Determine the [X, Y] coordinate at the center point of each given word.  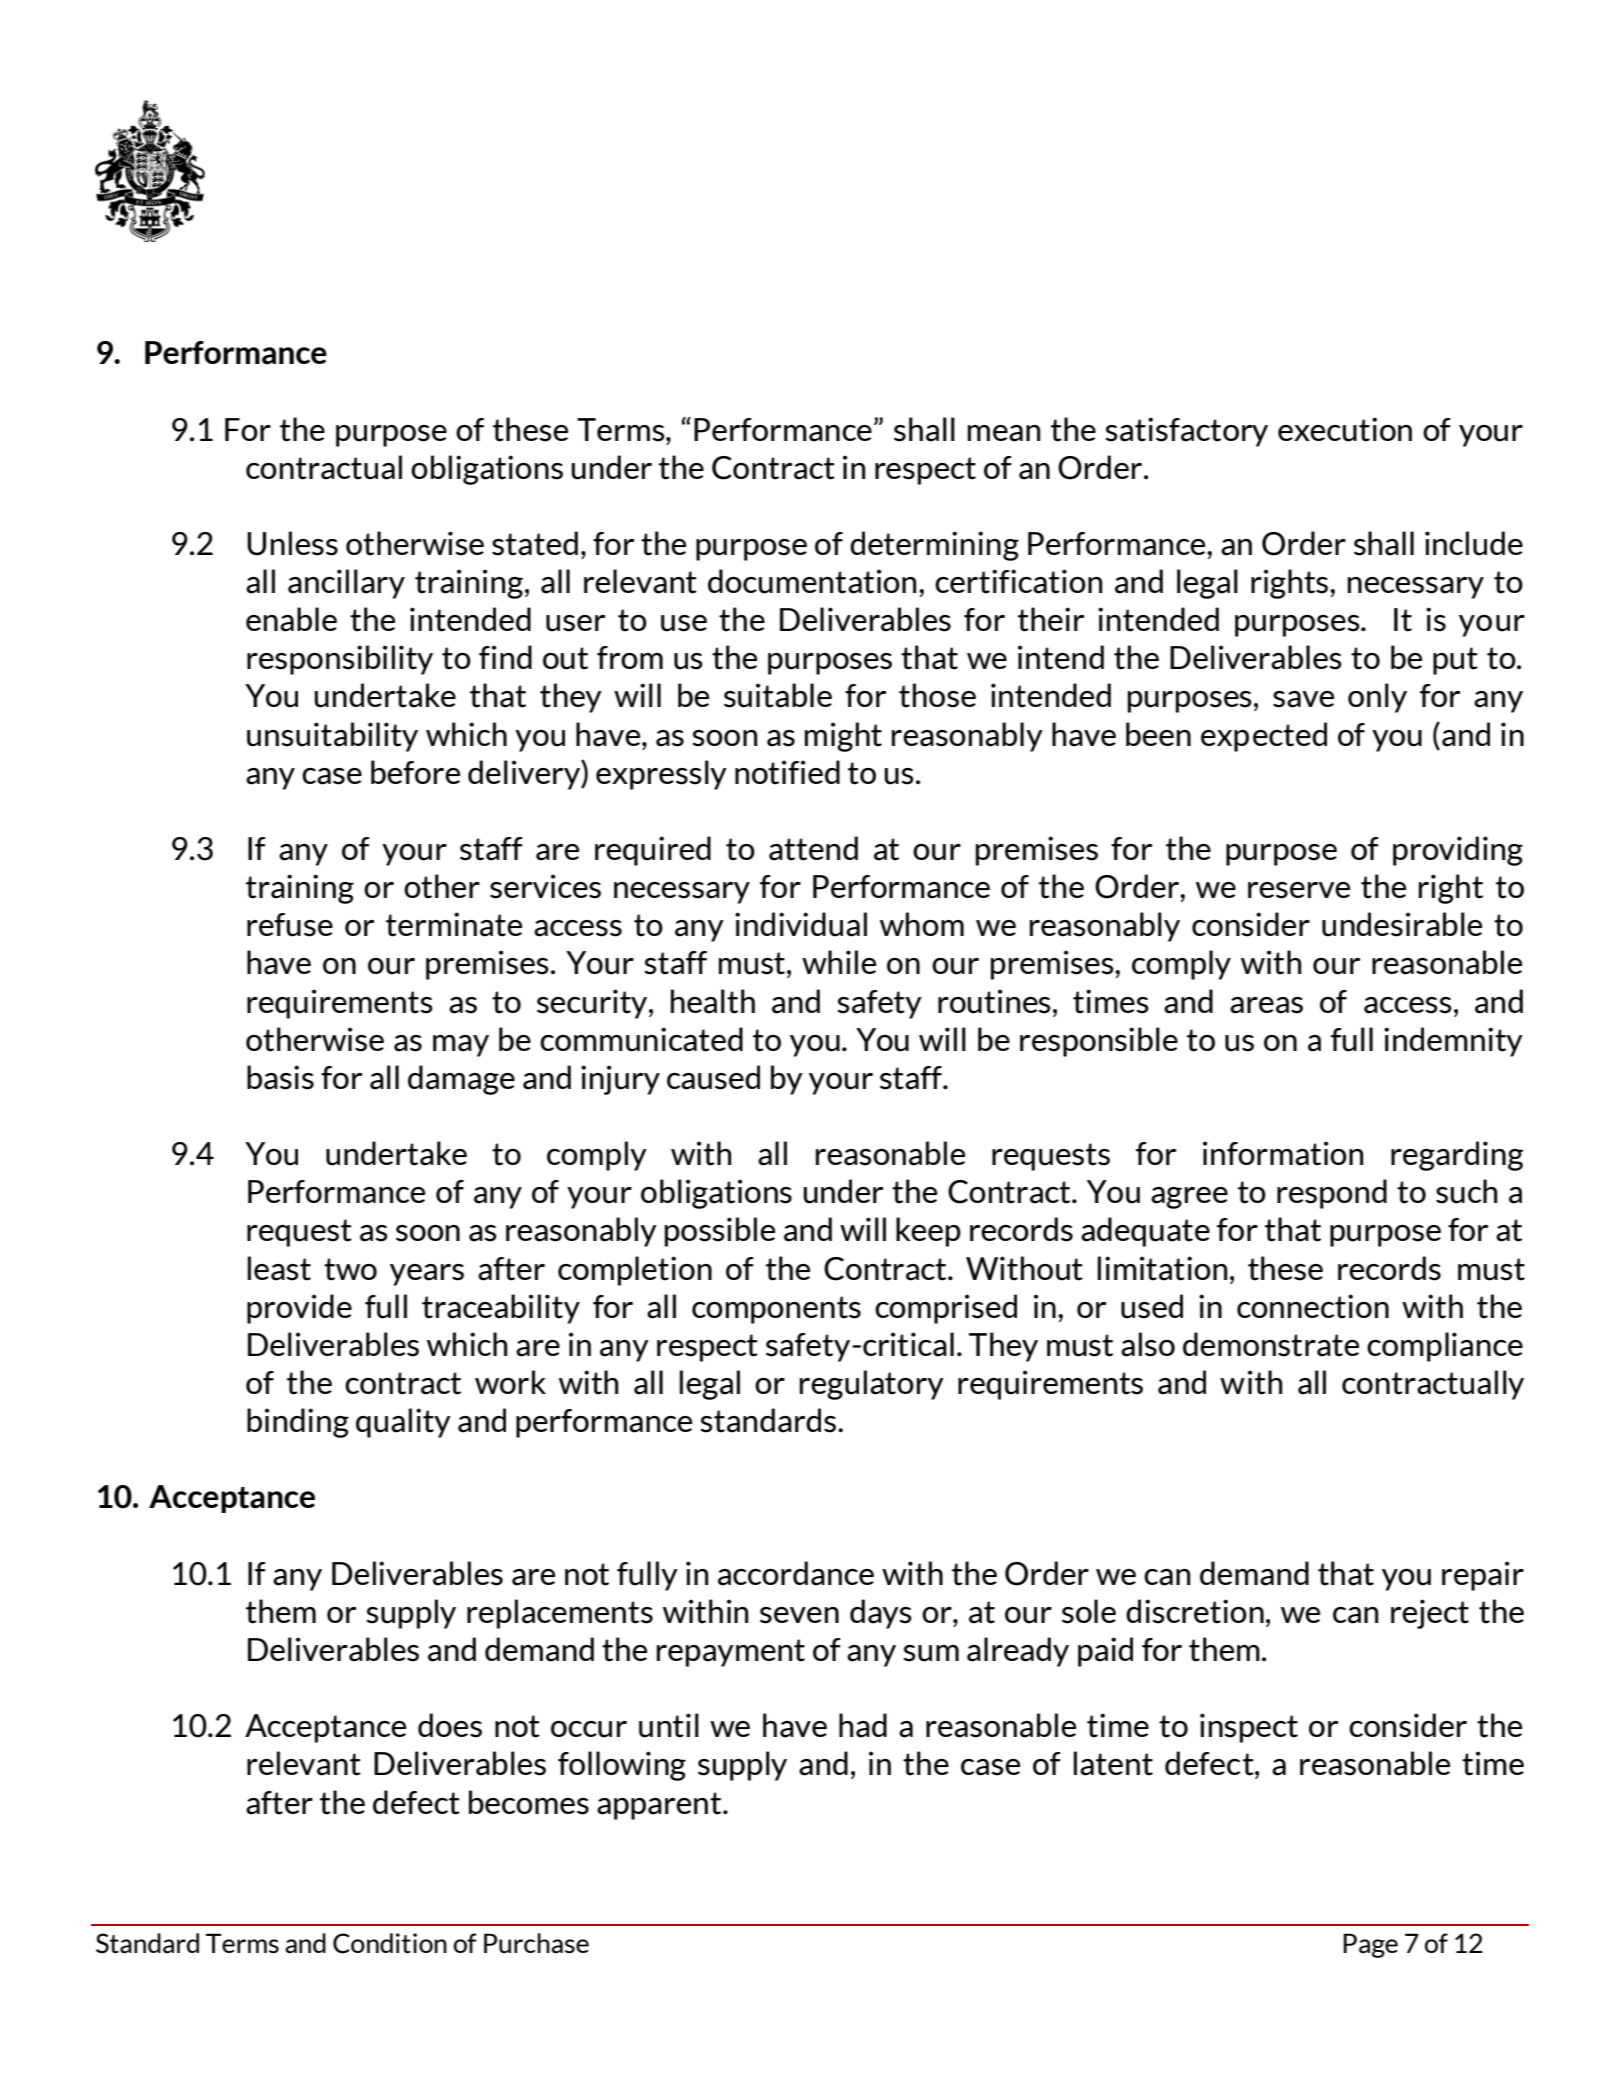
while [839, 962]
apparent [660, 1806]
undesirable [1402, 924]
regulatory [872, 1385]
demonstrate [1271, 1344]
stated [535, 543]
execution [1345, 429]
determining [934, 546]
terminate [454, 924]
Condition [390, 1943]
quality [403, 1423]
